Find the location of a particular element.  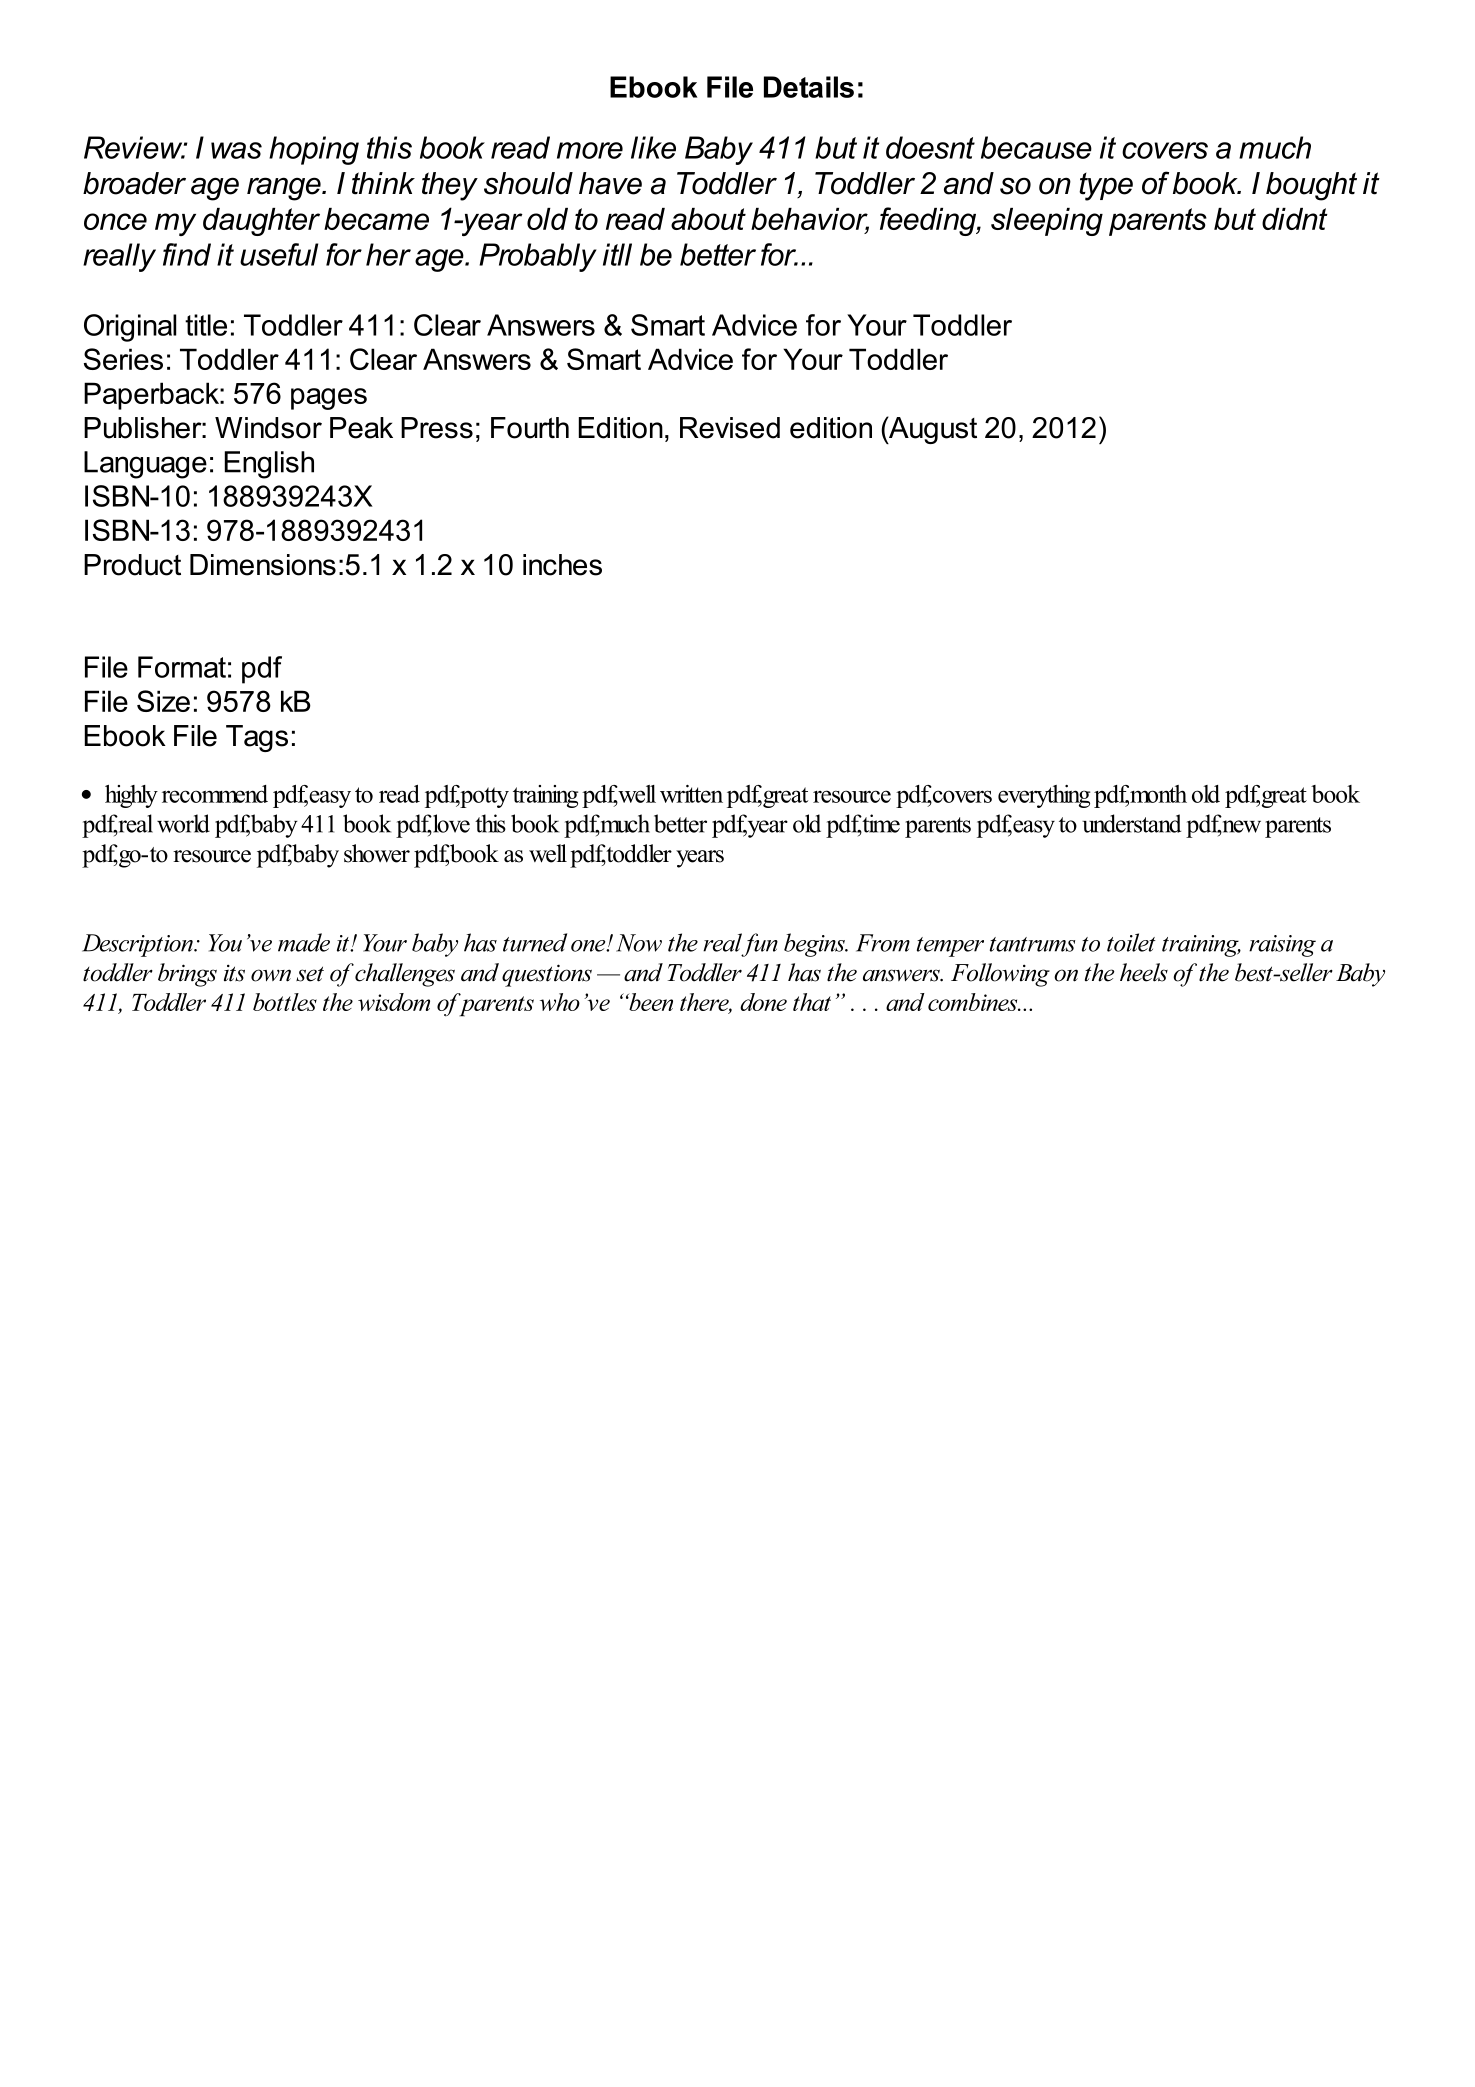

Revised is located at coordinates (730, 428).
